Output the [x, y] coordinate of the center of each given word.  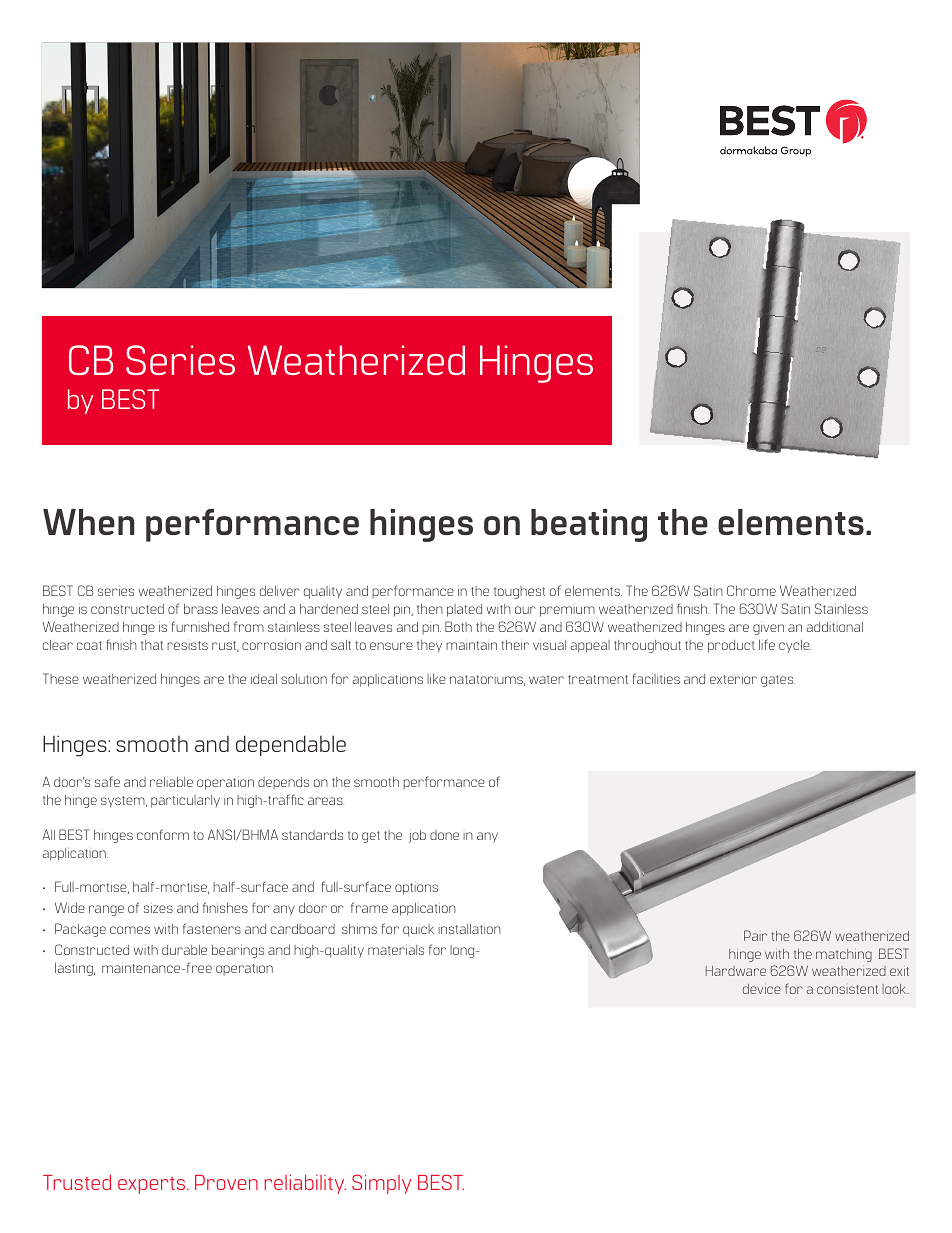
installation [469, 929]
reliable [171, 782]
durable [184, 950]
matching [844, 955]
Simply [381, 1184]
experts [153, 1185]
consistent [847, 989]
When [88, 522]
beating [589, 525]
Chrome [751, 590]
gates [778, 681]
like [436, 679]
